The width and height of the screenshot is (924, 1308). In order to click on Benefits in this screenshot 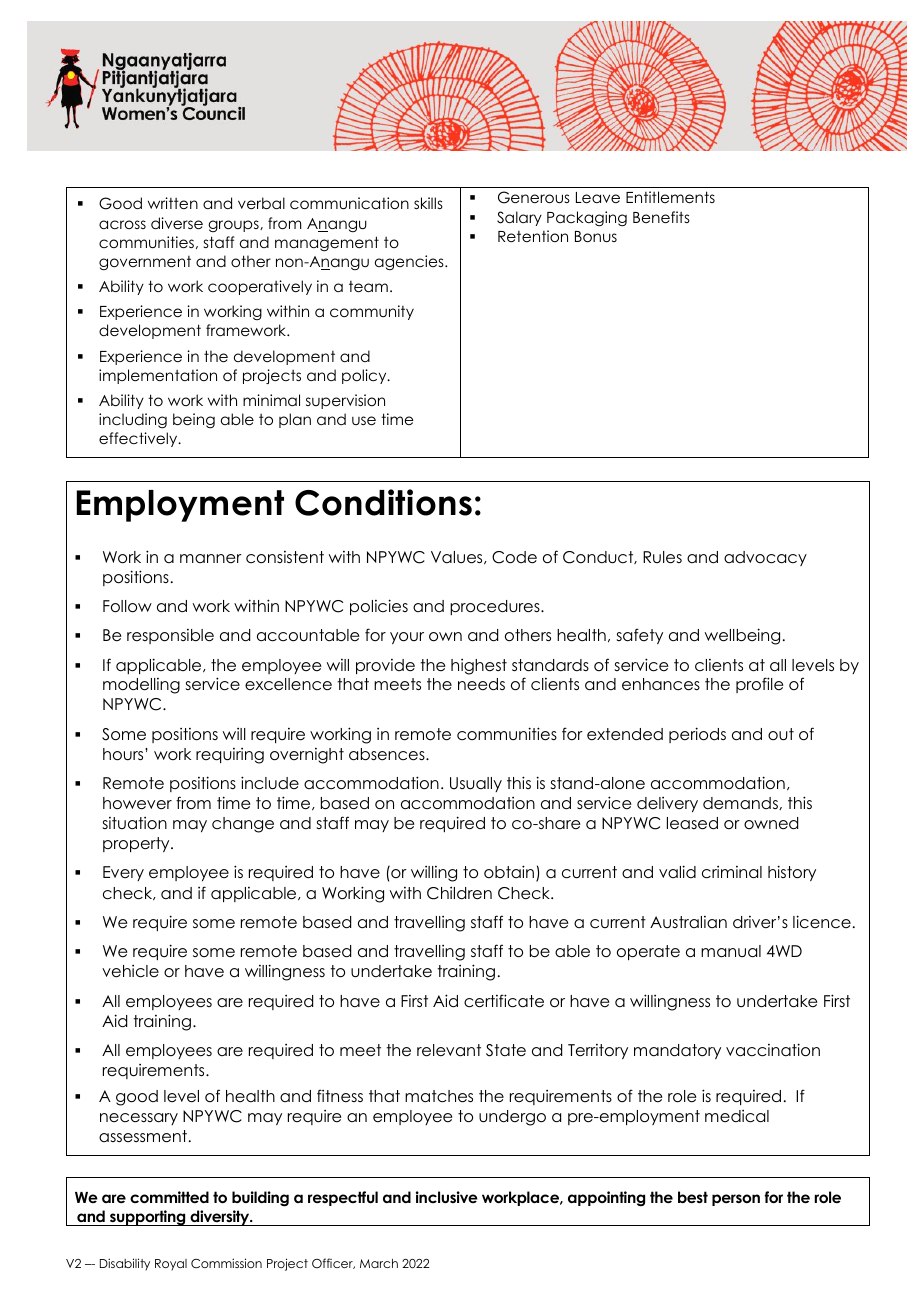, I will do `click(661, 217)`.
